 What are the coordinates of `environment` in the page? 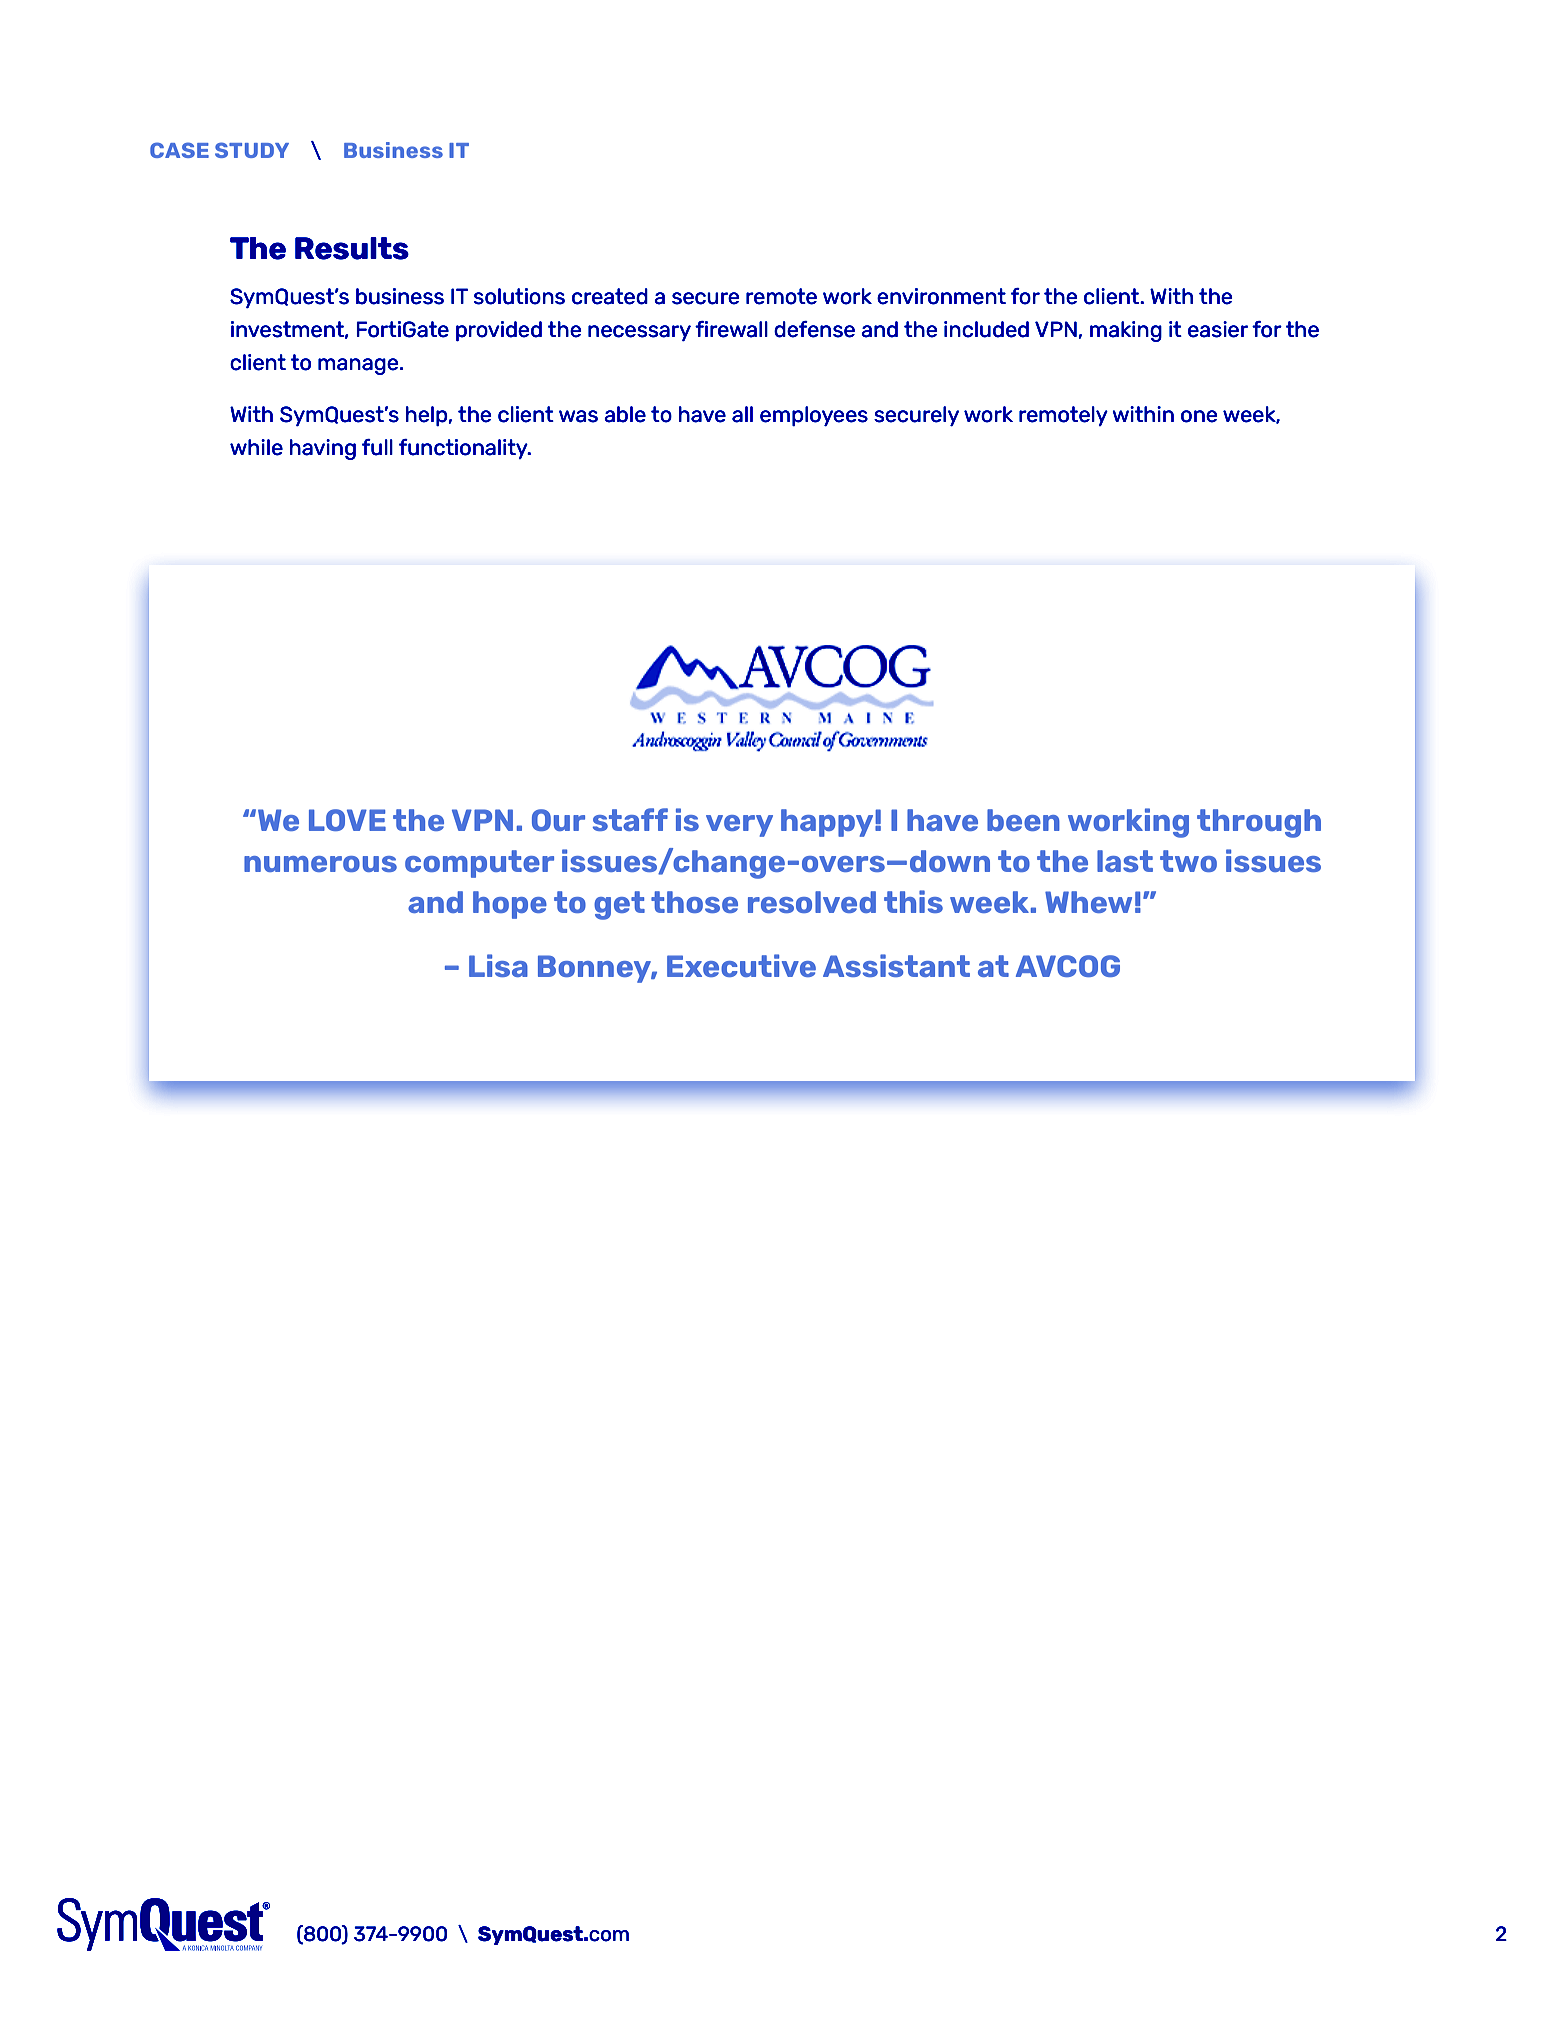 It's located at (941, 296).
